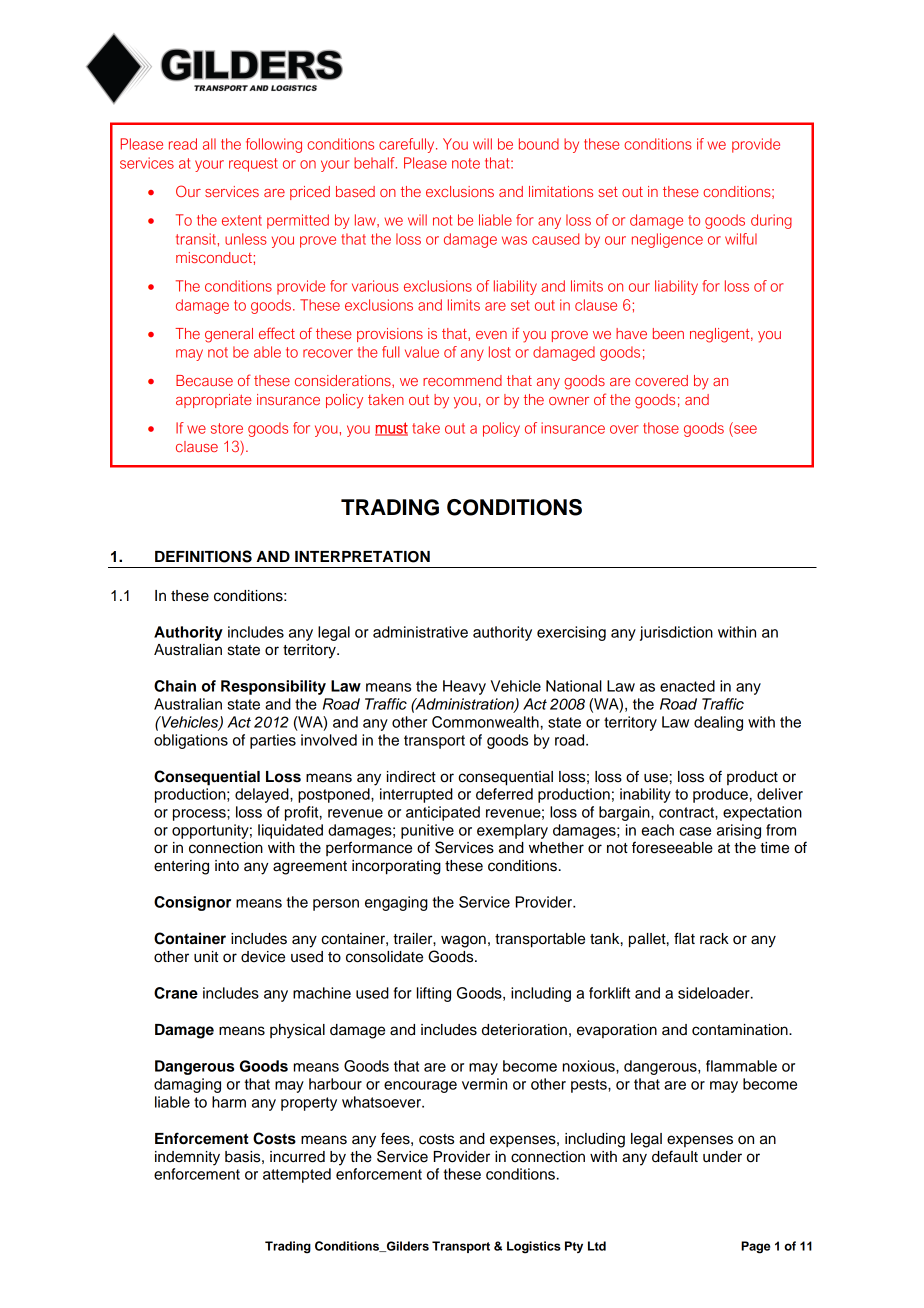 The width and height of the page is (924, 1308). I want to click on note, so click(466, 163).
